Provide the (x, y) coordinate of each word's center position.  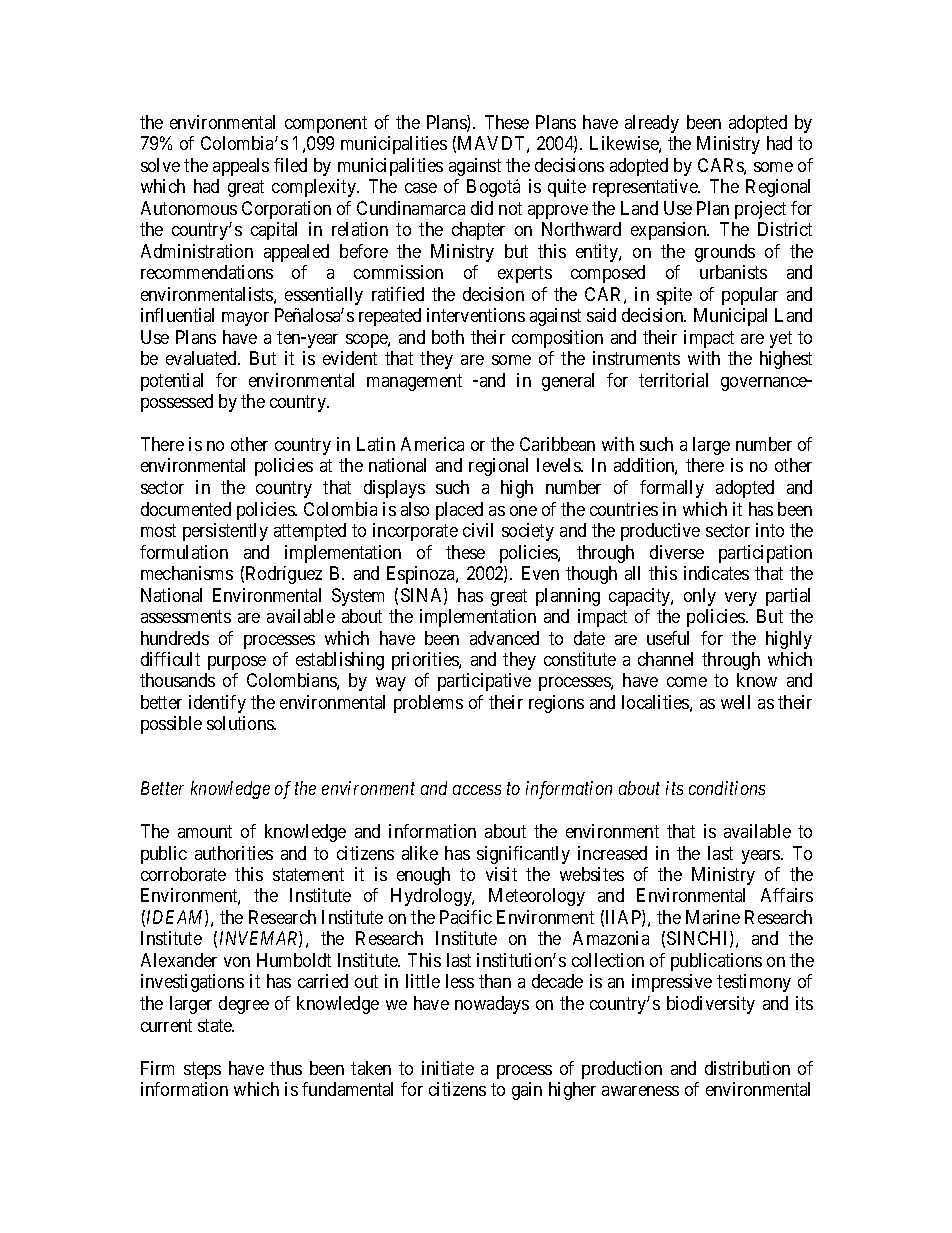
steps (202, 1070)
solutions (241, 723)
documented (186, 509)
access (477, 790)
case (421, 188)
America (432, 444)
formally (672, 489)
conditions (727, 788)
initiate (448, 1068)
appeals (241, 167)
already (652, 124)
